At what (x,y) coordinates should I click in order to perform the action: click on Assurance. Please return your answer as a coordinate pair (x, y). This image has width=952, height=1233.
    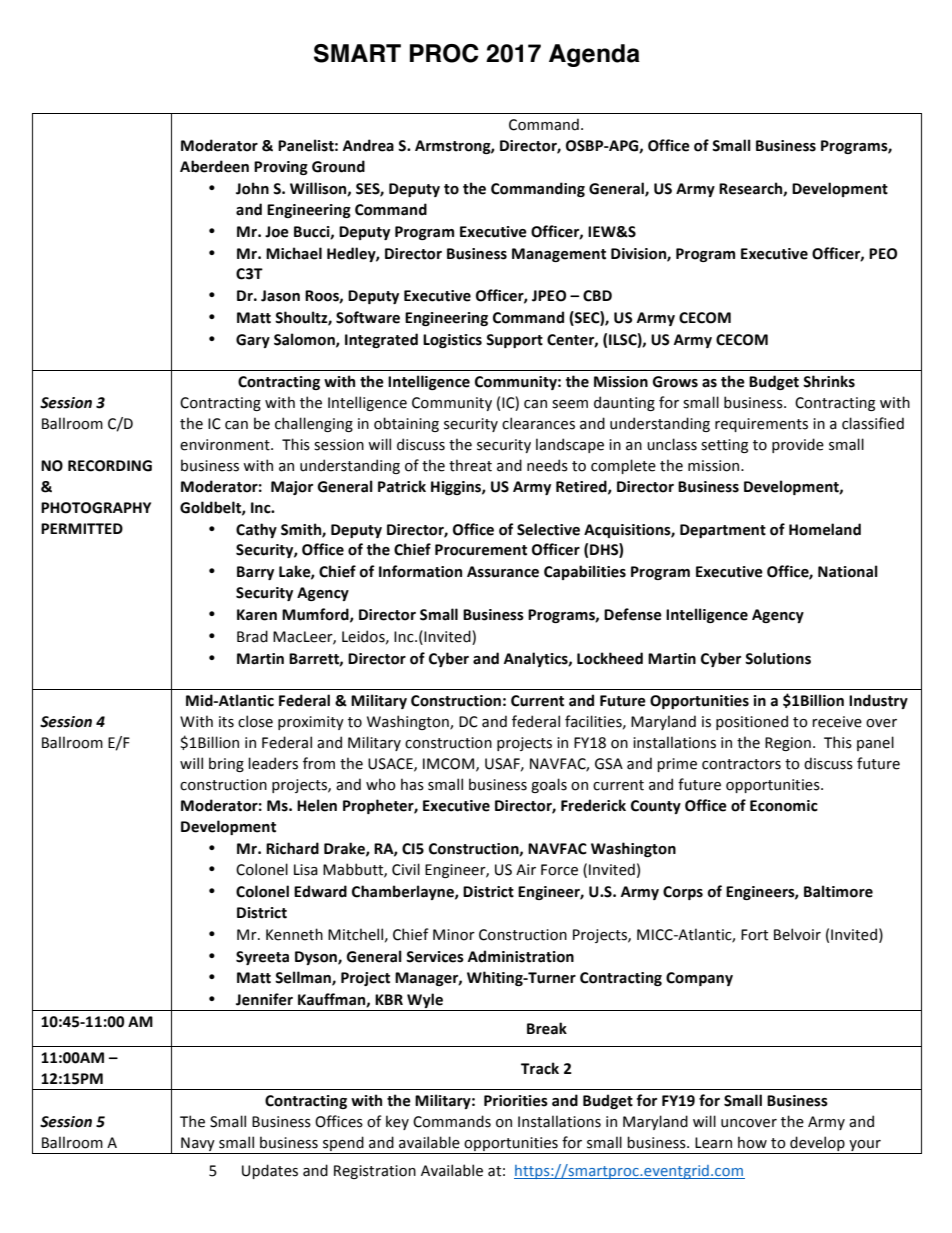
    Looking at the image, I should click on (503, 572).
